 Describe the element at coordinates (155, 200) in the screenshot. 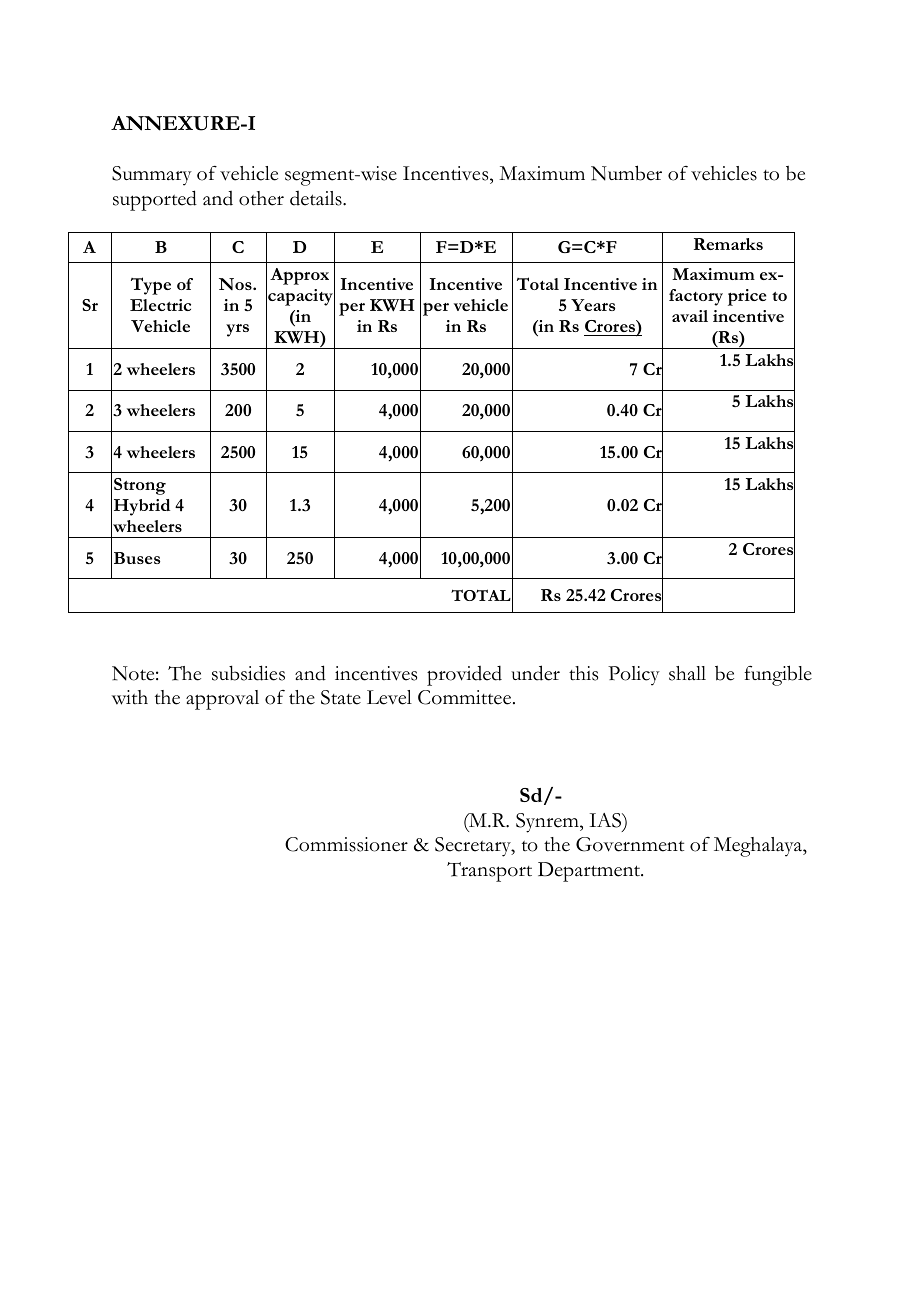

I see `supported` at that location.
